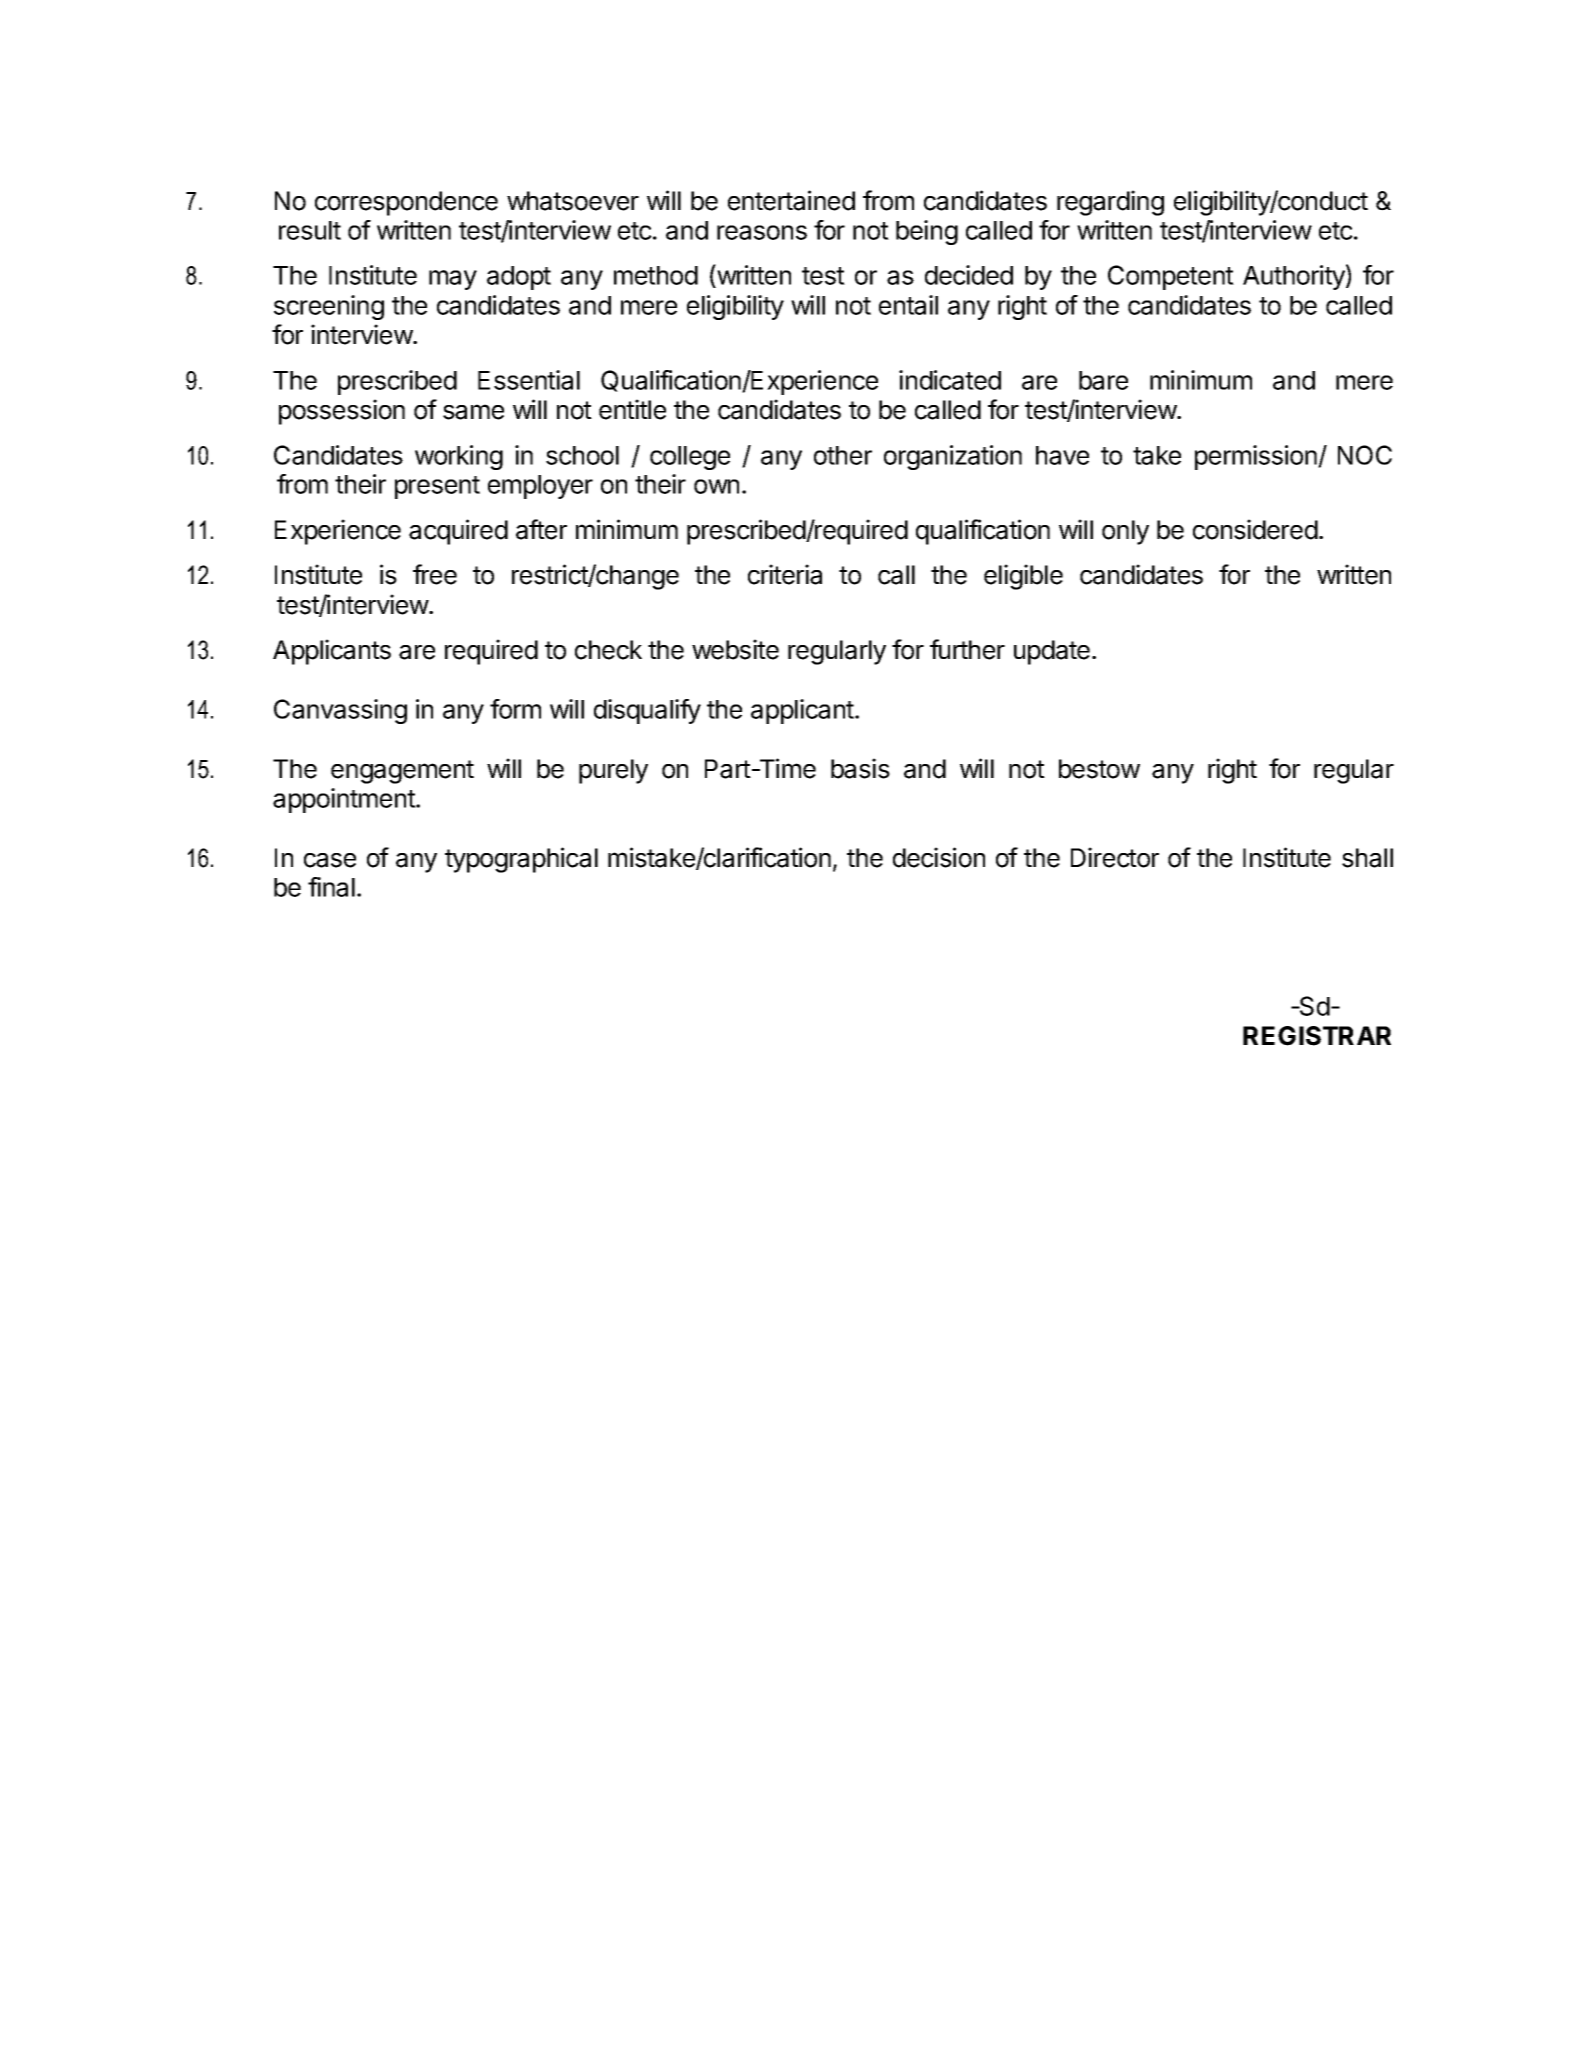 This screenshot has height=2045, width=1580. What do you see at coordinates (406, 203) in the screenshot?
I see `correspondence` at bounding box center [406, 203].
